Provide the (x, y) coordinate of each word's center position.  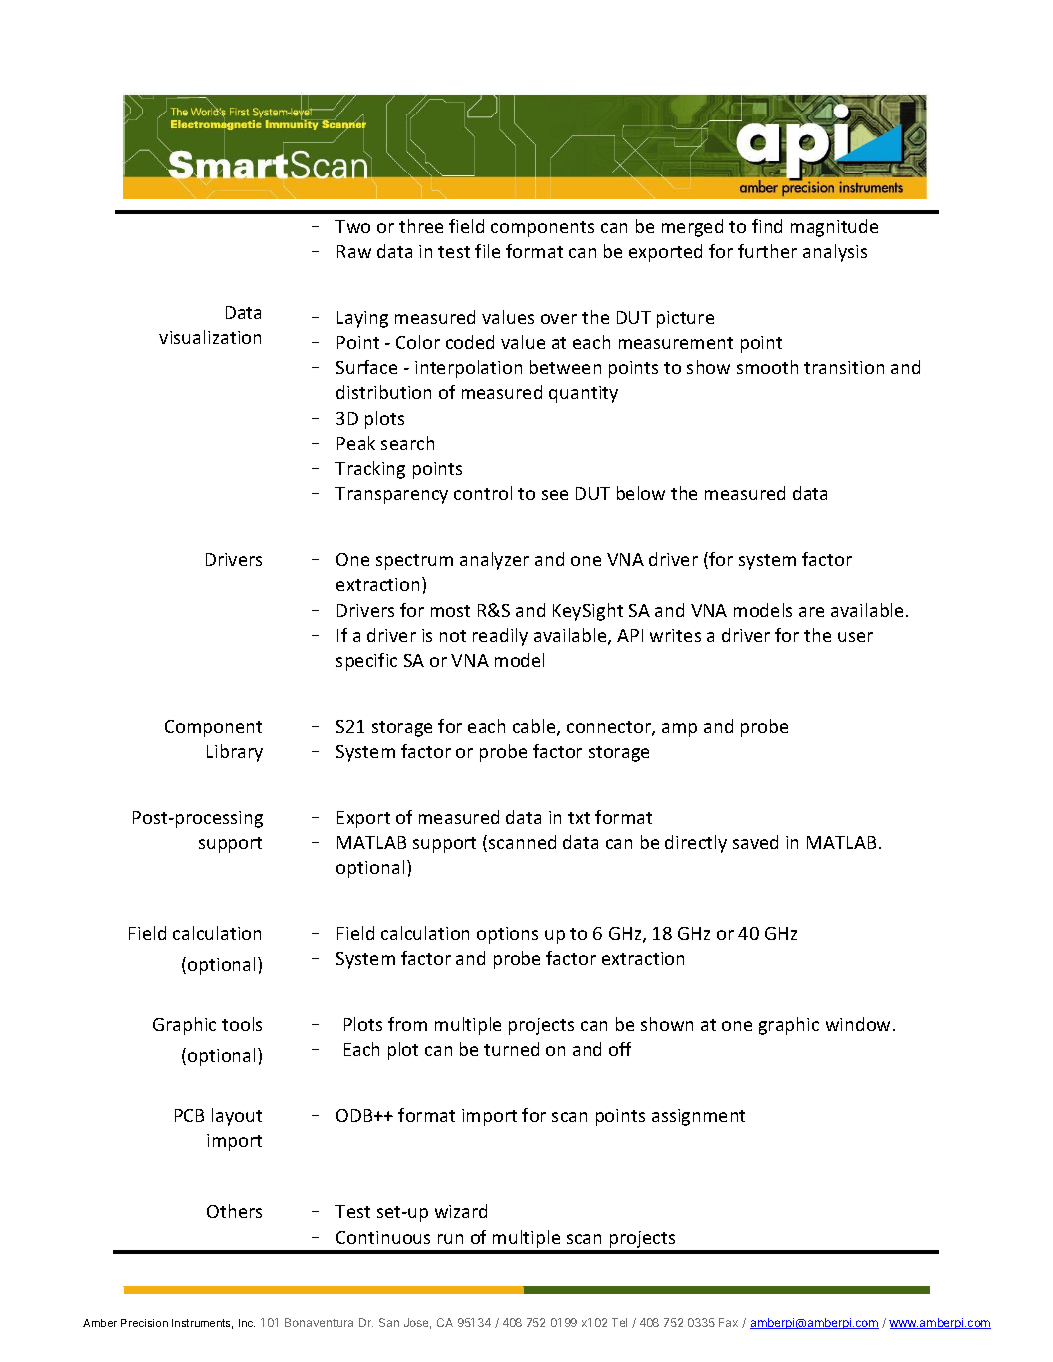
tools (242, 1024)
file (487, 251)
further (767, 251)
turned (511, 1049)
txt (579, 818)
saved (755, 842)
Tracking (370, 470)
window (860, 1024)
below (641, 493)
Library (235, 753)
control (483, 493)
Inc (247, 1323)
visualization (210, 337)
